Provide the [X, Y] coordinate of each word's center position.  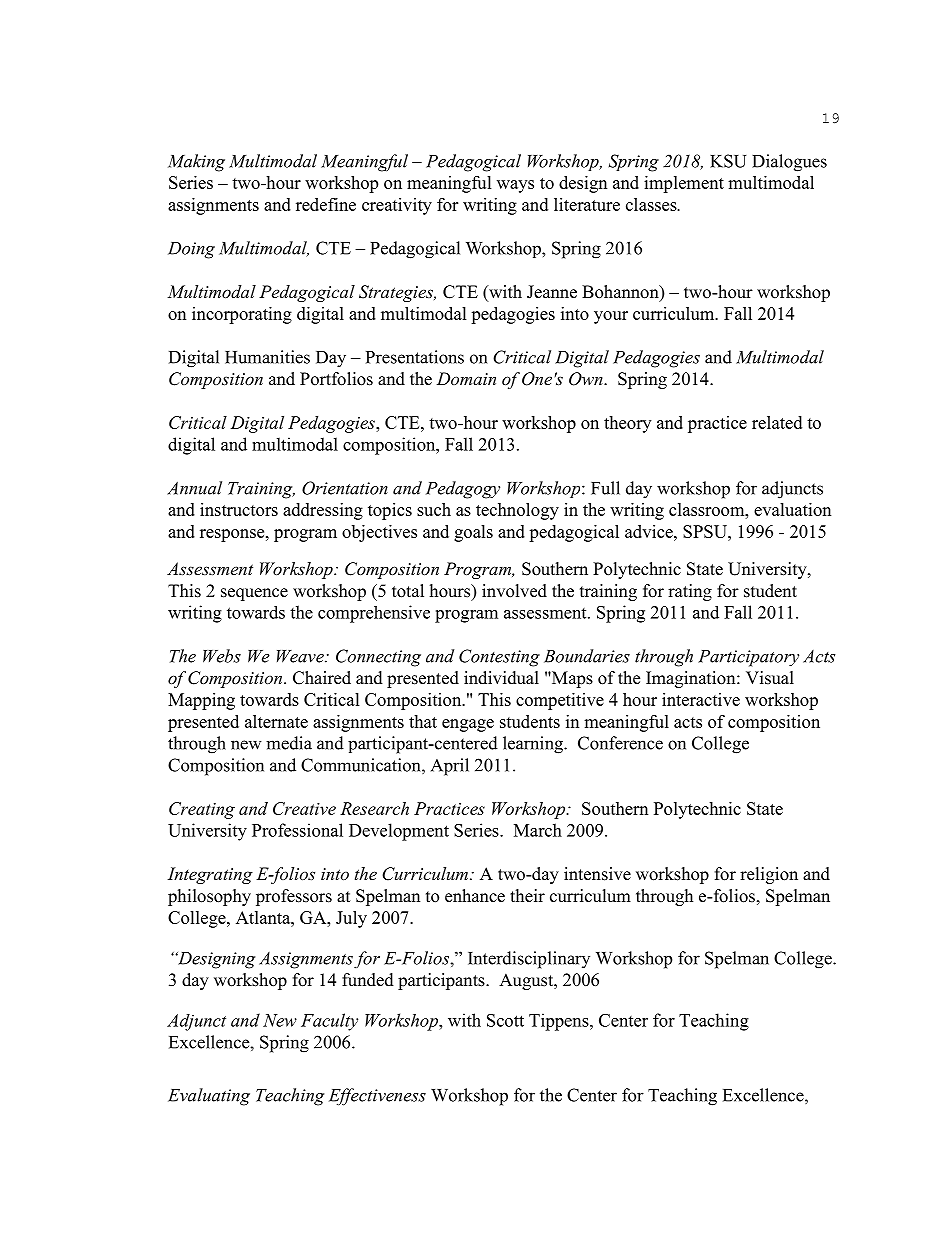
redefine [326, 204]
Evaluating [209, 1097]
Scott [505, 1020]
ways [515, 186]
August [527, 981]
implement [684, 184]
